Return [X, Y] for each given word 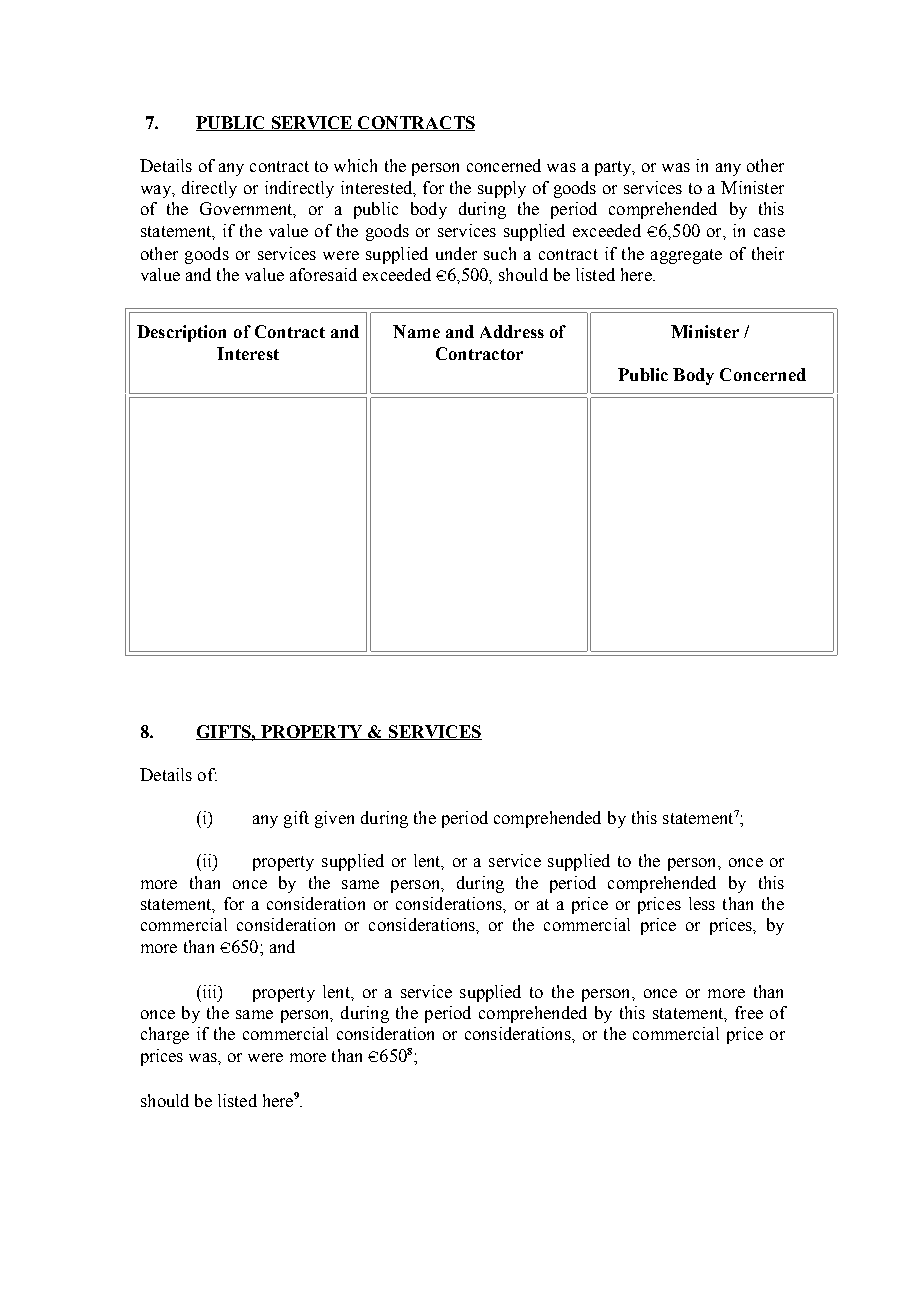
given [334, 819]
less [702, 903]
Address [512, 331]
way [157, 191]
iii [209, 991]
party [614, 168]
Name [416, 331]
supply [502, 189]
